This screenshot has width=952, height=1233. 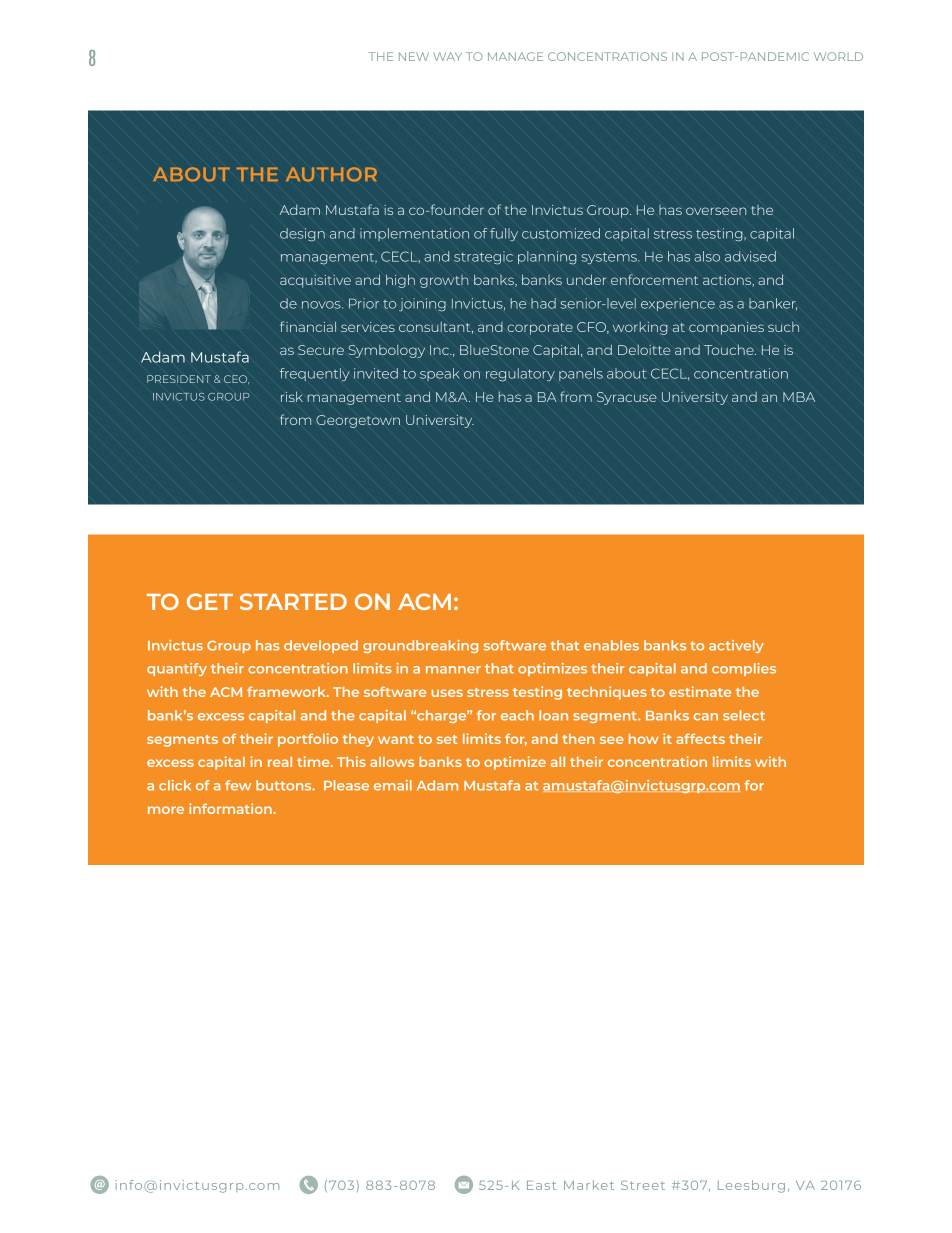 What do you see at coordinates (799, 397) in the screenshot?
I see `MBA` at bounding box center [799, 397].
